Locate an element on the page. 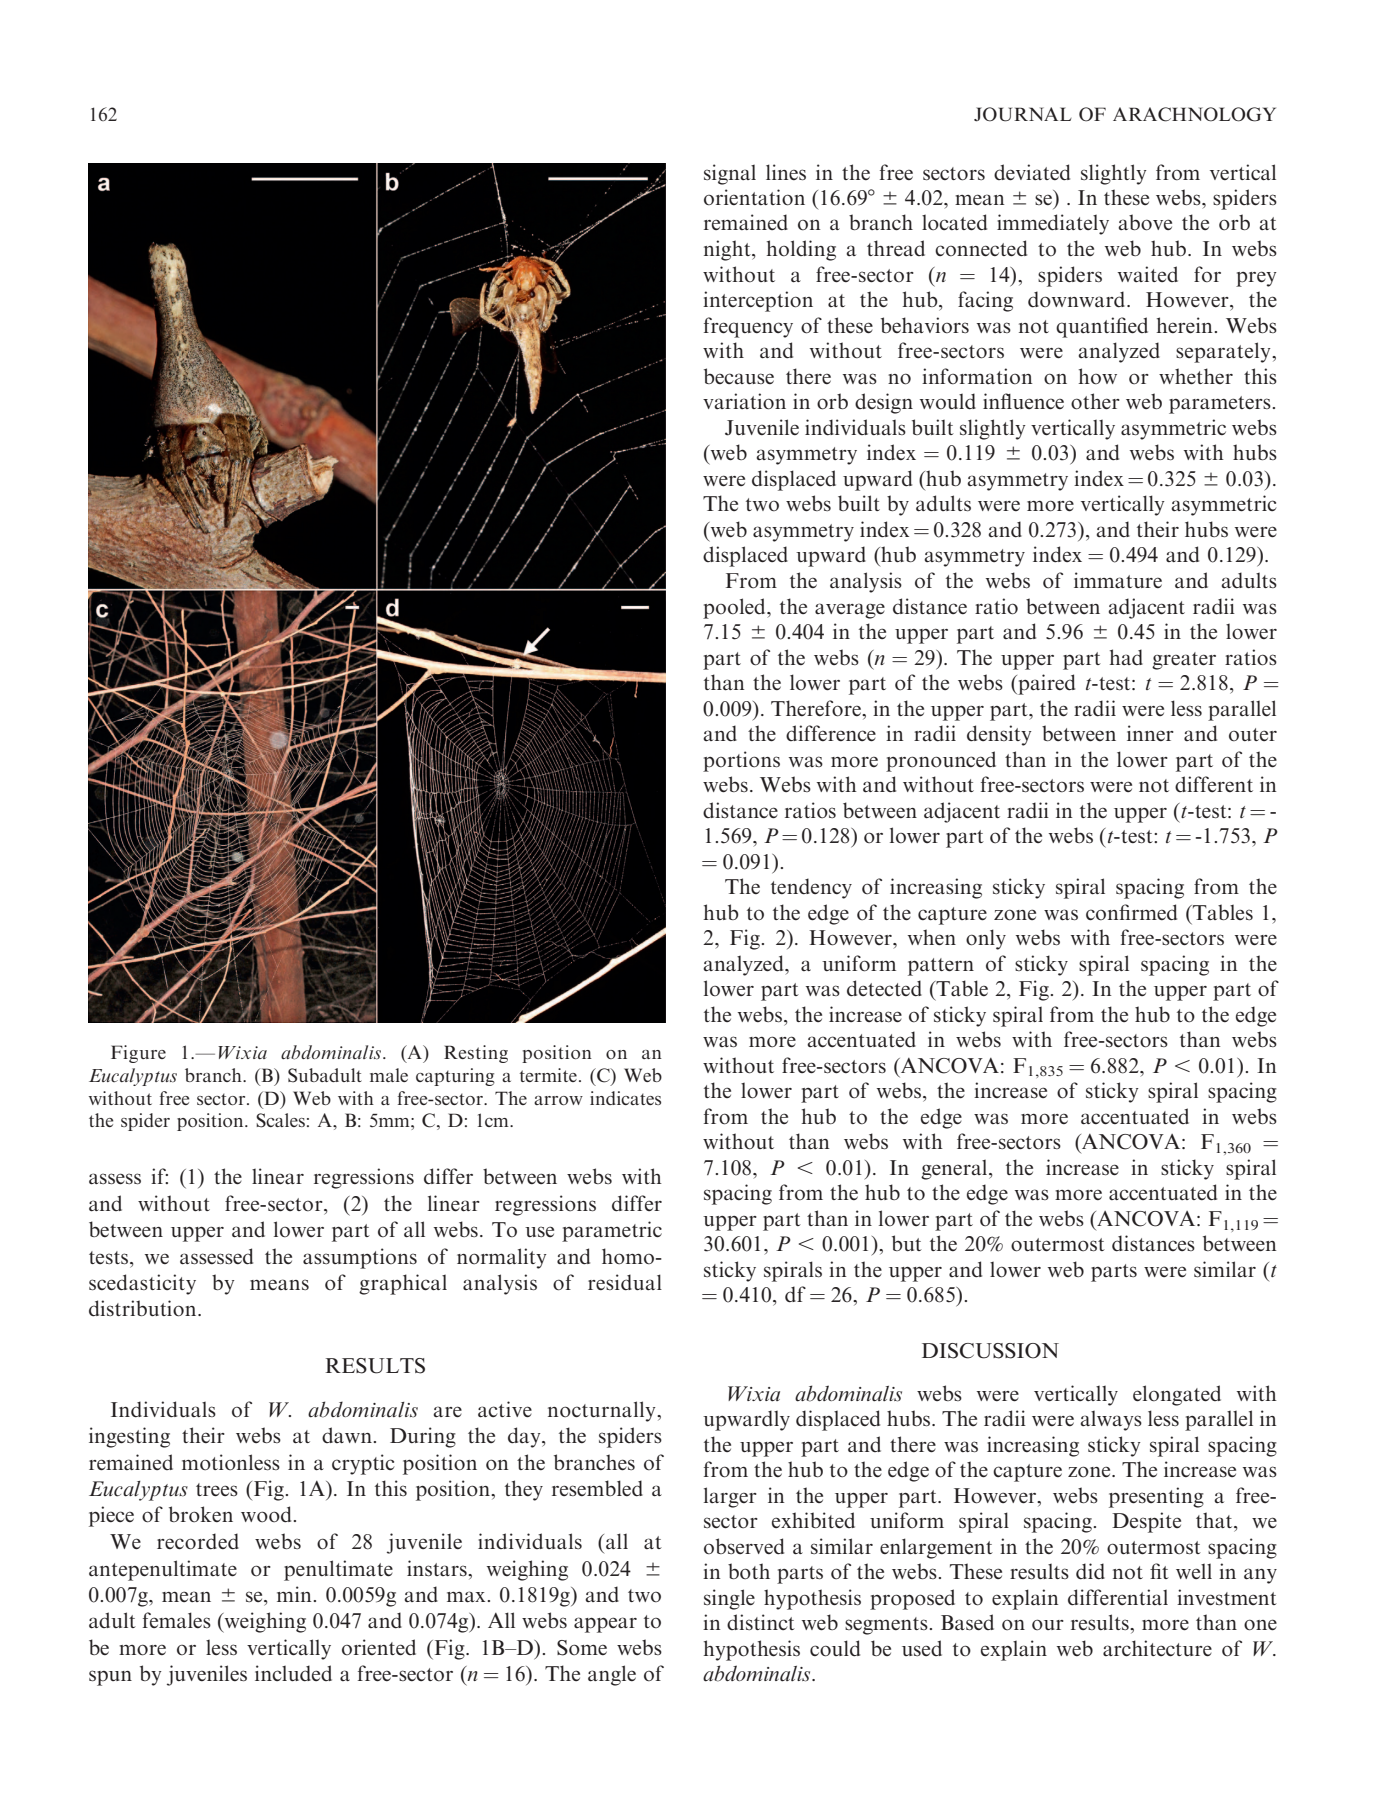 The image size is (1399, 1811). residual is located at coordinates (625, 1282).
